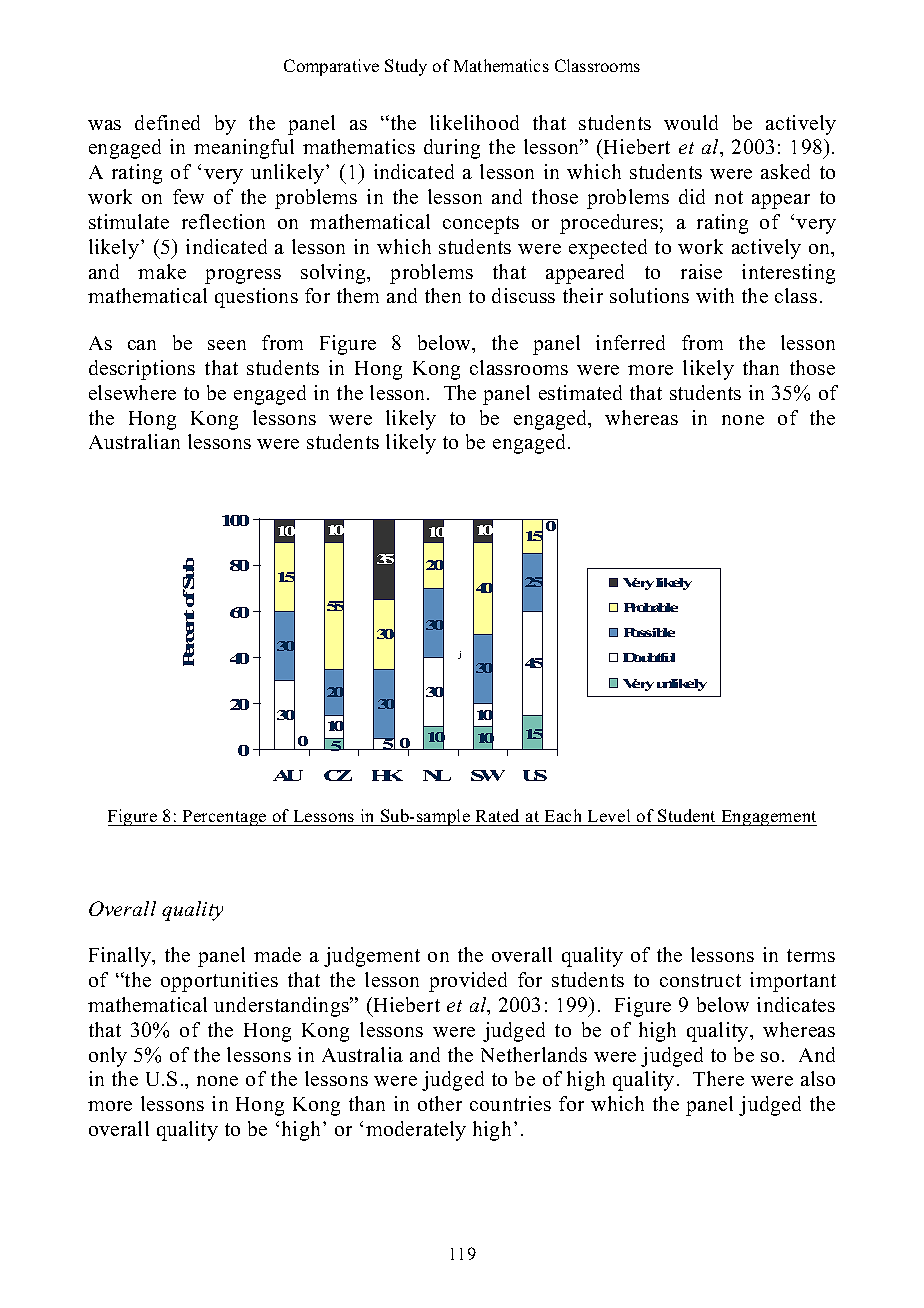  What do you see at coordinates (132, 392) in the document?
I see `elsewhere` at bounding box center [132, 392].
